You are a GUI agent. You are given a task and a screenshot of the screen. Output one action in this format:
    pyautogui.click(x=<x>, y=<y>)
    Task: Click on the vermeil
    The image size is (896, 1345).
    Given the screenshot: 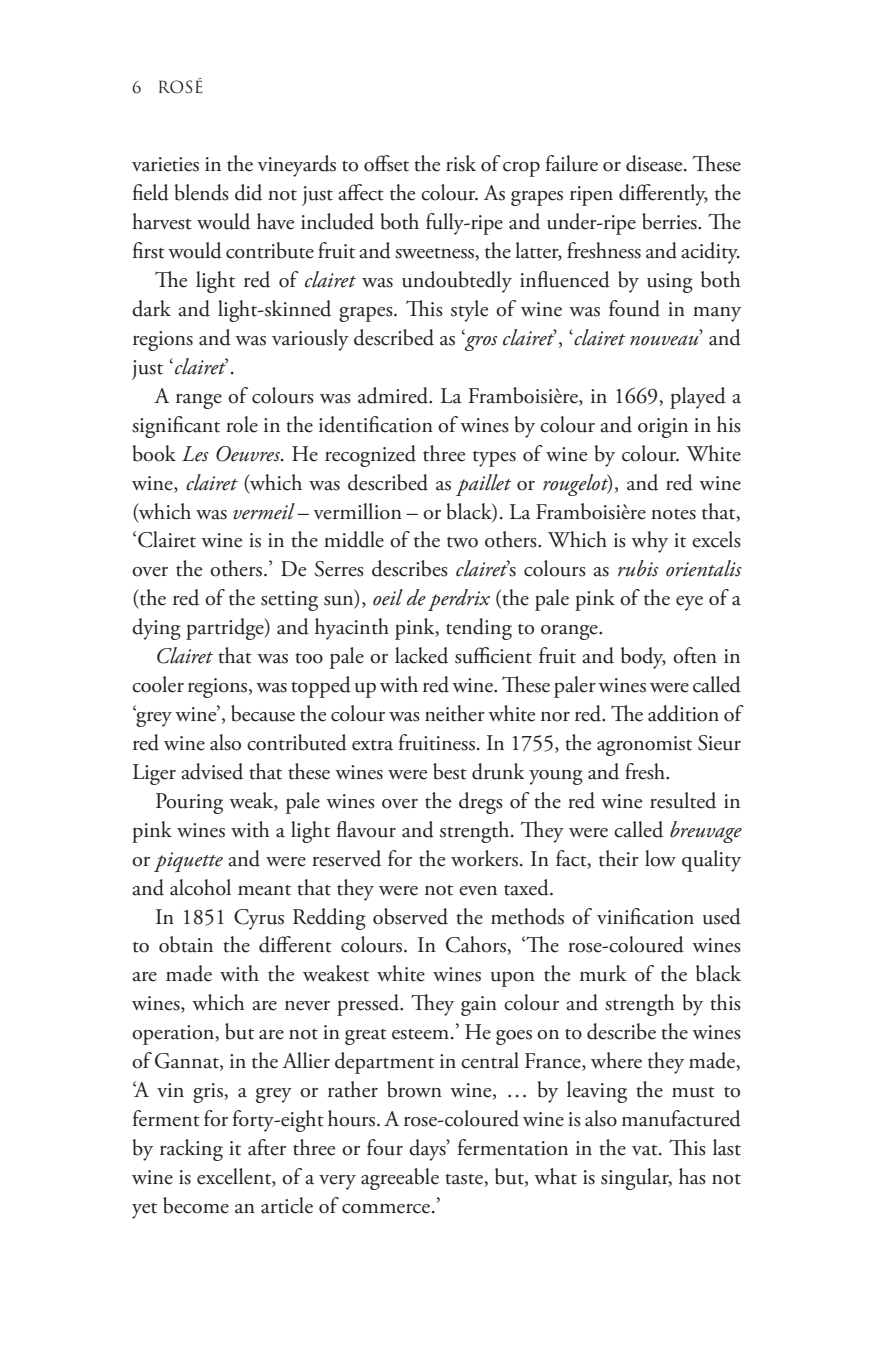 What is the action you would take?
    pyautogui.click(x=264, y=511)
